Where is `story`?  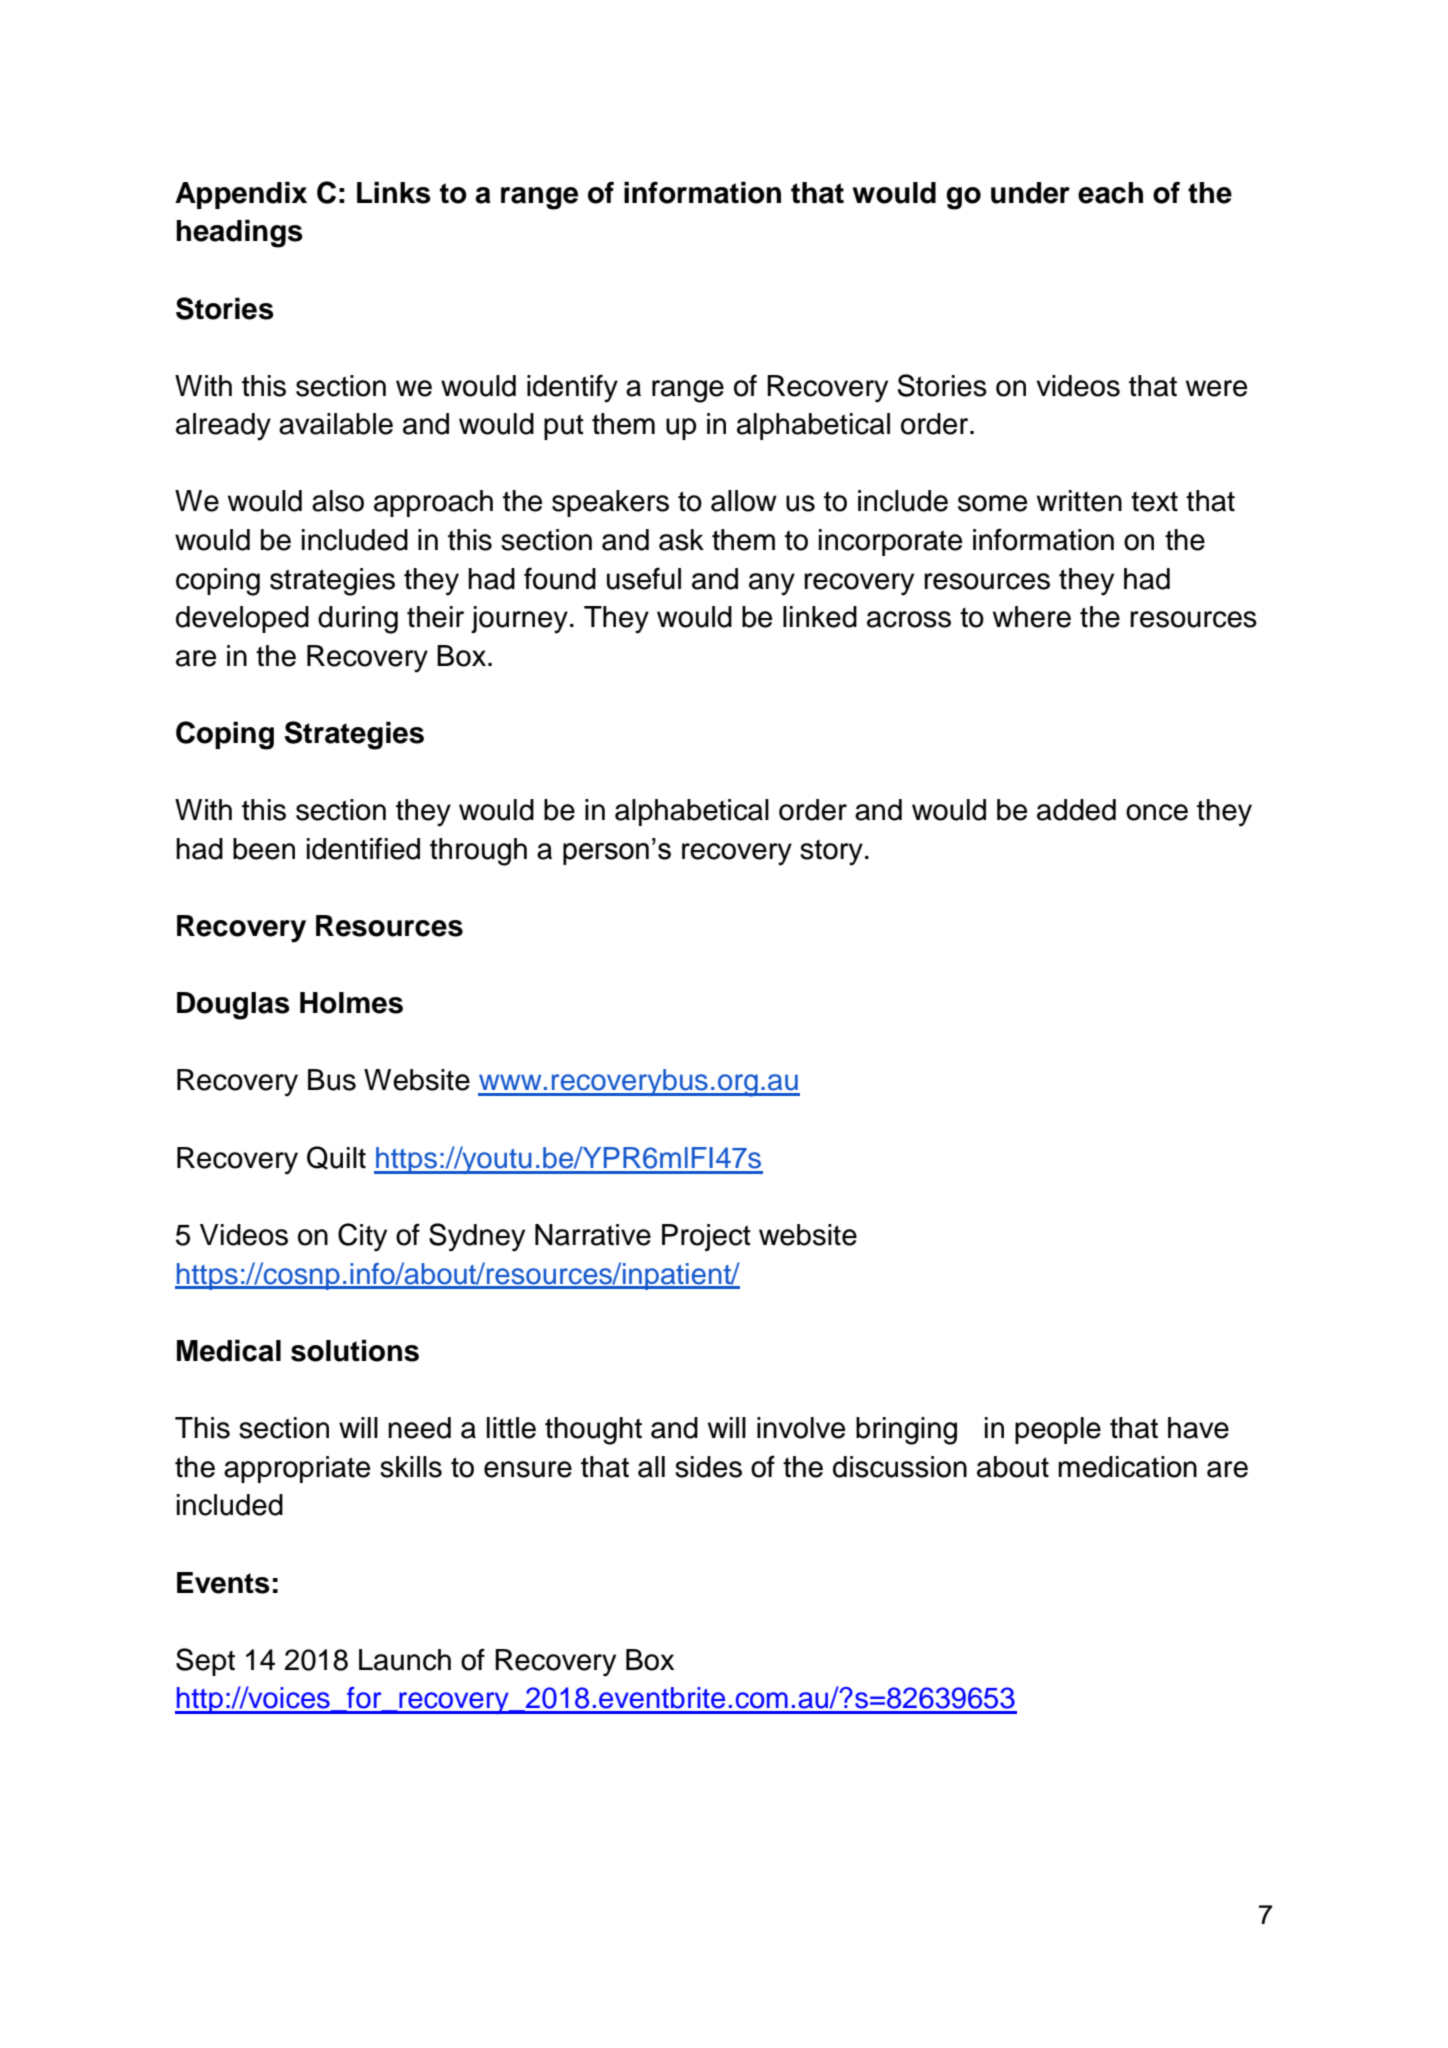
story is located at coordinates (831, 853).
